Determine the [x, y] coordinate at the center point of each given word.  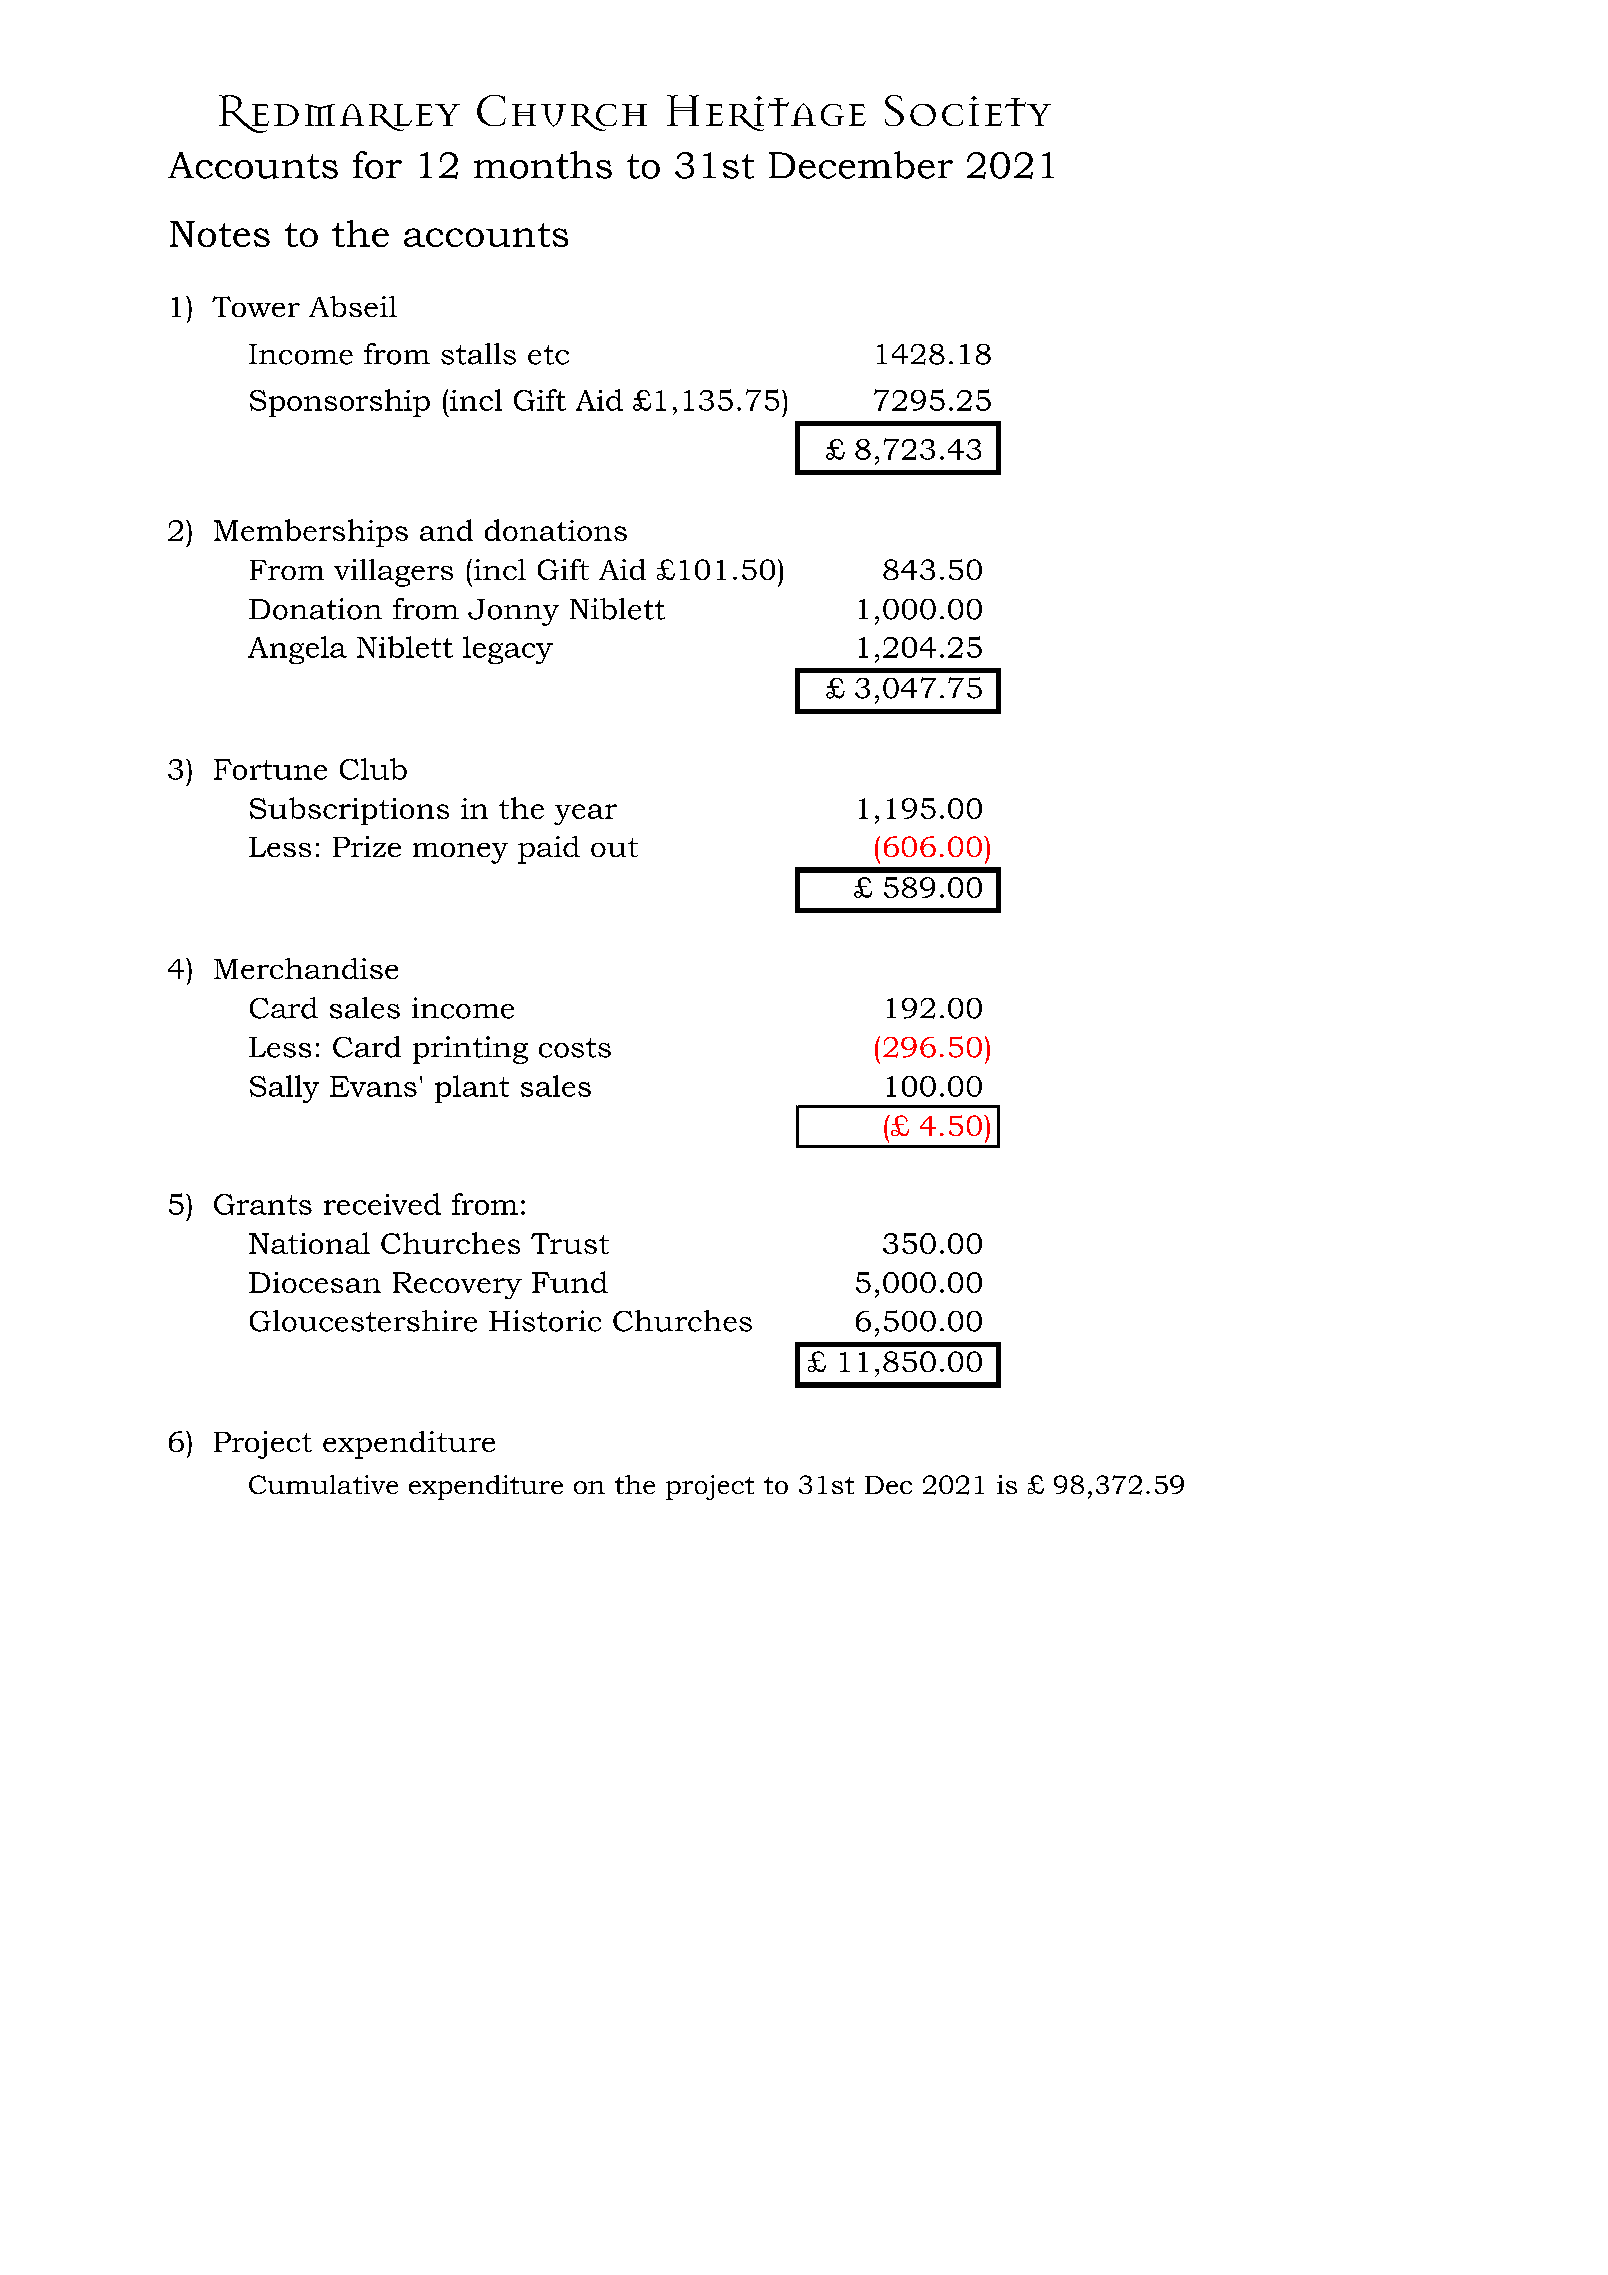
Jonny [513, 612]
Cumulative [323, 1484]
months [543, 165]
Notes [220, 234]
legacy [508, 650]
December [861, 165]
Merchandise [306, 968]
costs [575, 1048]
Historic [545, 1321]
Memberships [311, 533]
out [614, 847]
